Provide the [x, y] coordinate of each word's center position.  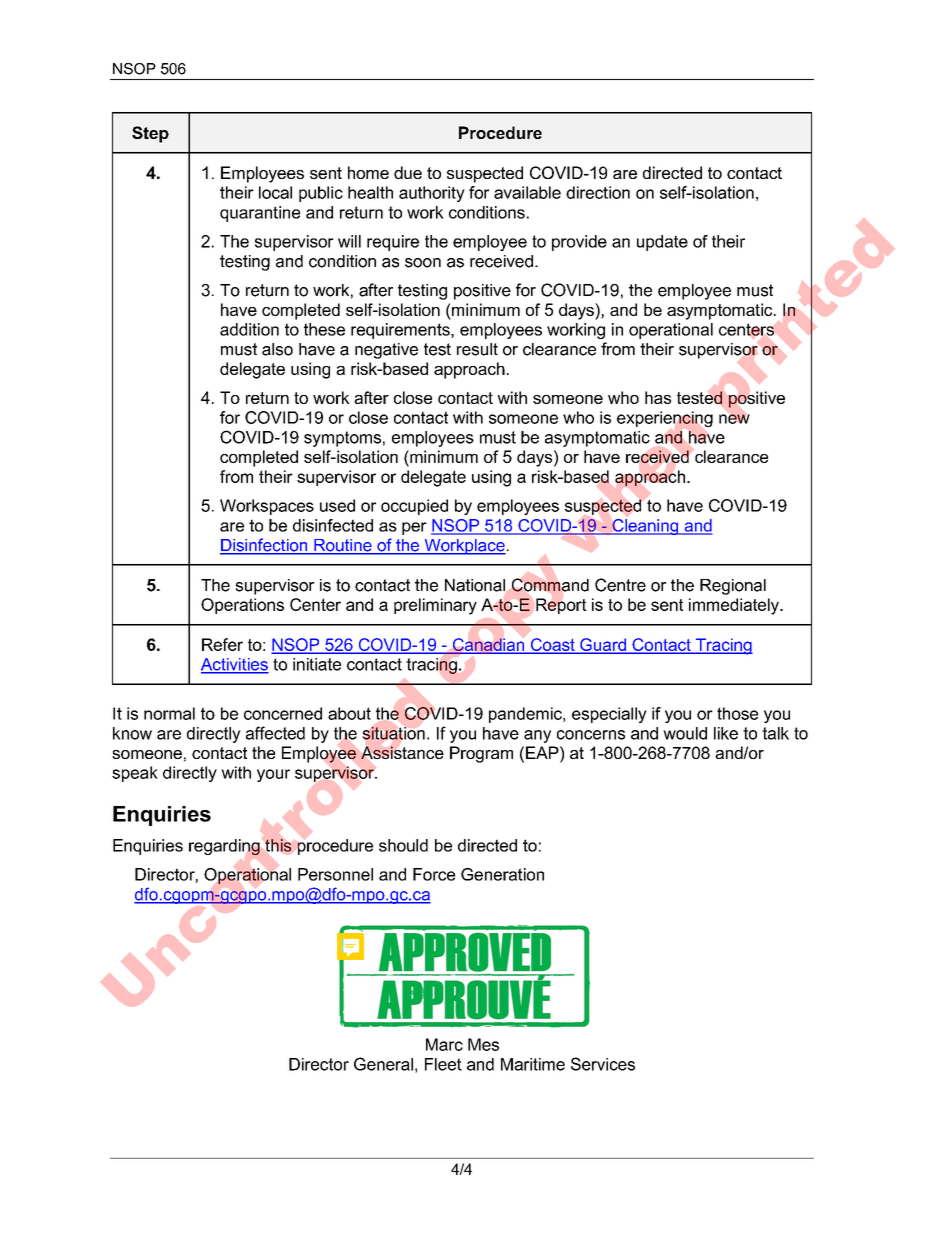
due [408, 172]
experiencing [665, 419]
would [685, 733]
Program [481, 754]
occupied [414, 507]
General [383, 1064]
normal [169, 713]
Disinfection [265, 546]
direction [598, 192]
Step [150, 134]
